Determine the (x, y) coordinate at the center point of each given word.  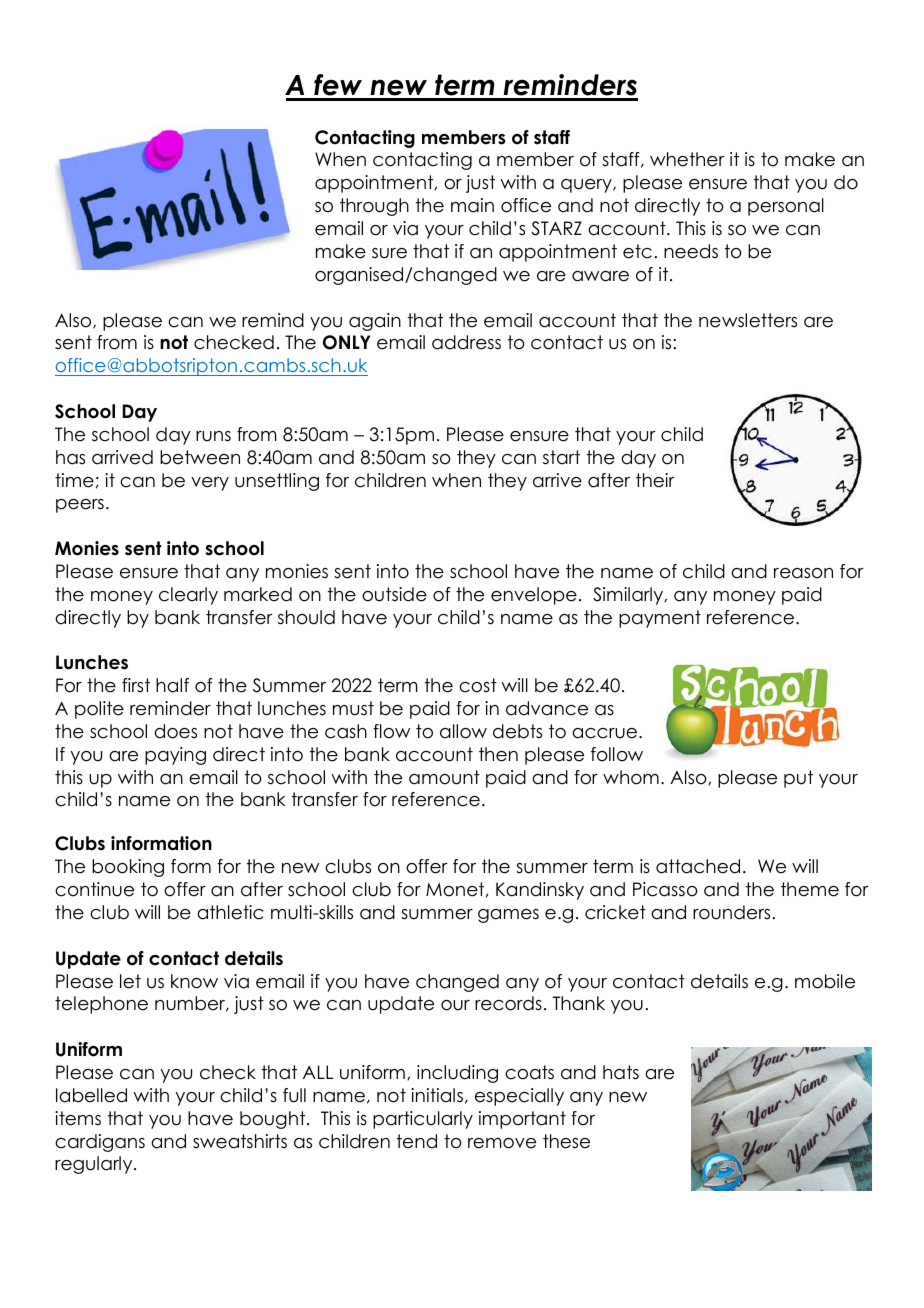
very (210, 484)
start (561, 457)
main (472, 205)
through (374, 207)
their (655, 480)
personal (786, 207)
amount (444, 777)
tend (417, 1141)
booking (128, 868)
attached (698, 866)
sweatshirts (240, 1141)
